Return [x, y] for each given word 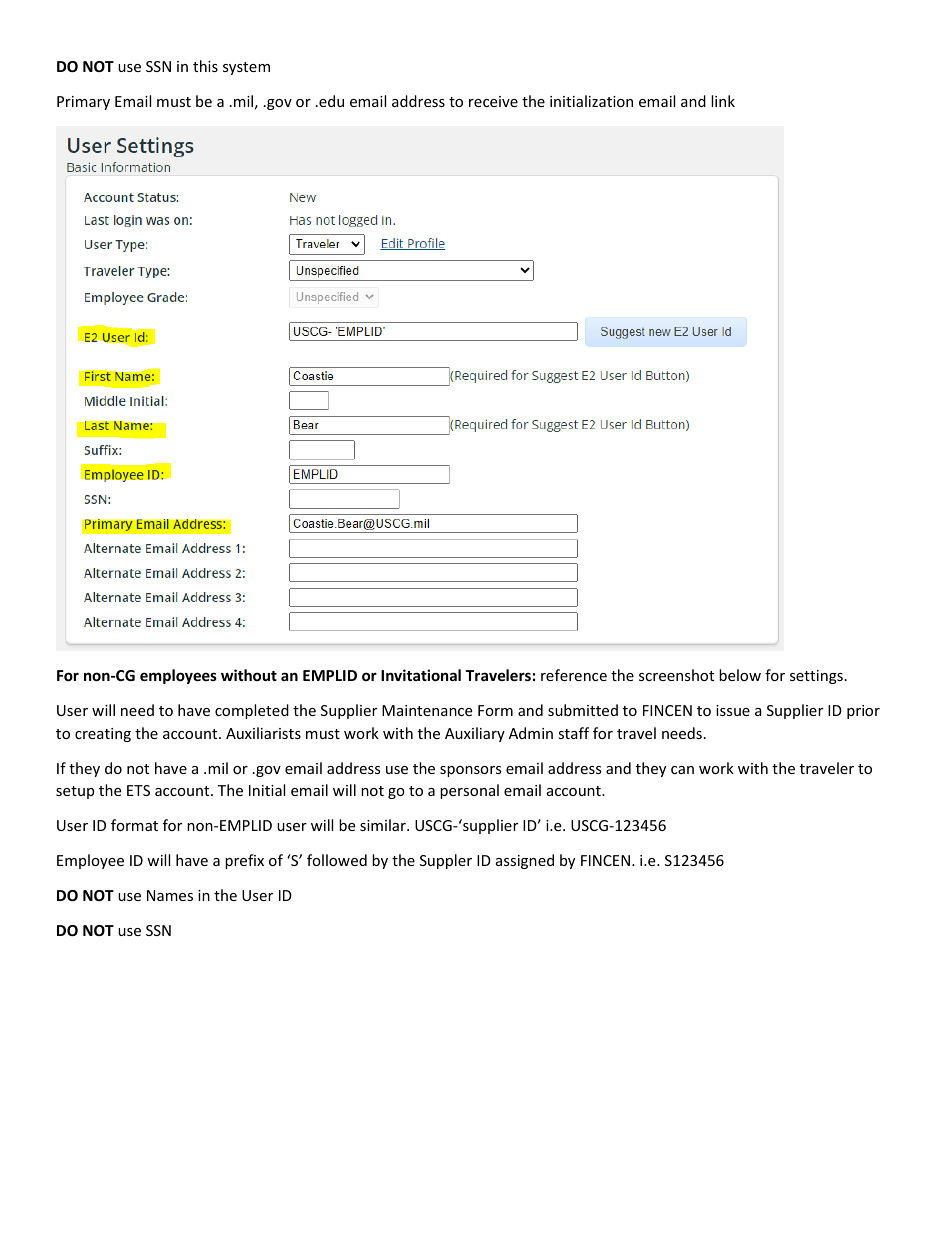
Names [170, 895]
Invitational [421, 675]
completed [252, 711]
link [723, 101]
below [740, 675]
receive [493, 101]
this [205, 66]
